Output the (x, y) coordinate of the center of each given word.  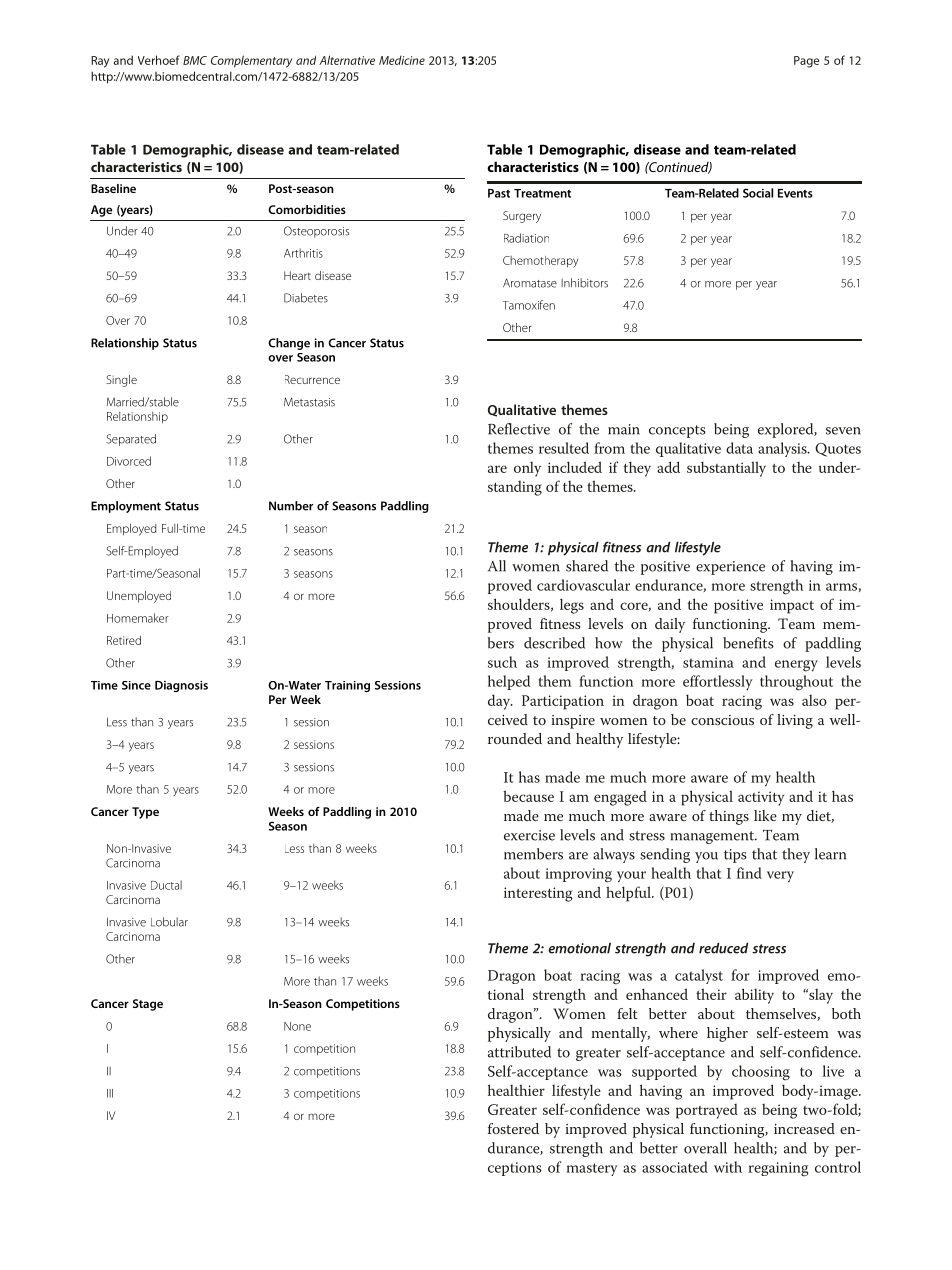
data (739, 448)
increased (804, 1128)
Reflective (519, 429)
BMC (195, 60)
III (110, 1093)
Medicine (402, 60)
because (528, 796)
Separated (131, 440)
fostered (513, 1128)
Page (806, 62)
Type (145, 813)
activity (761, 798)
